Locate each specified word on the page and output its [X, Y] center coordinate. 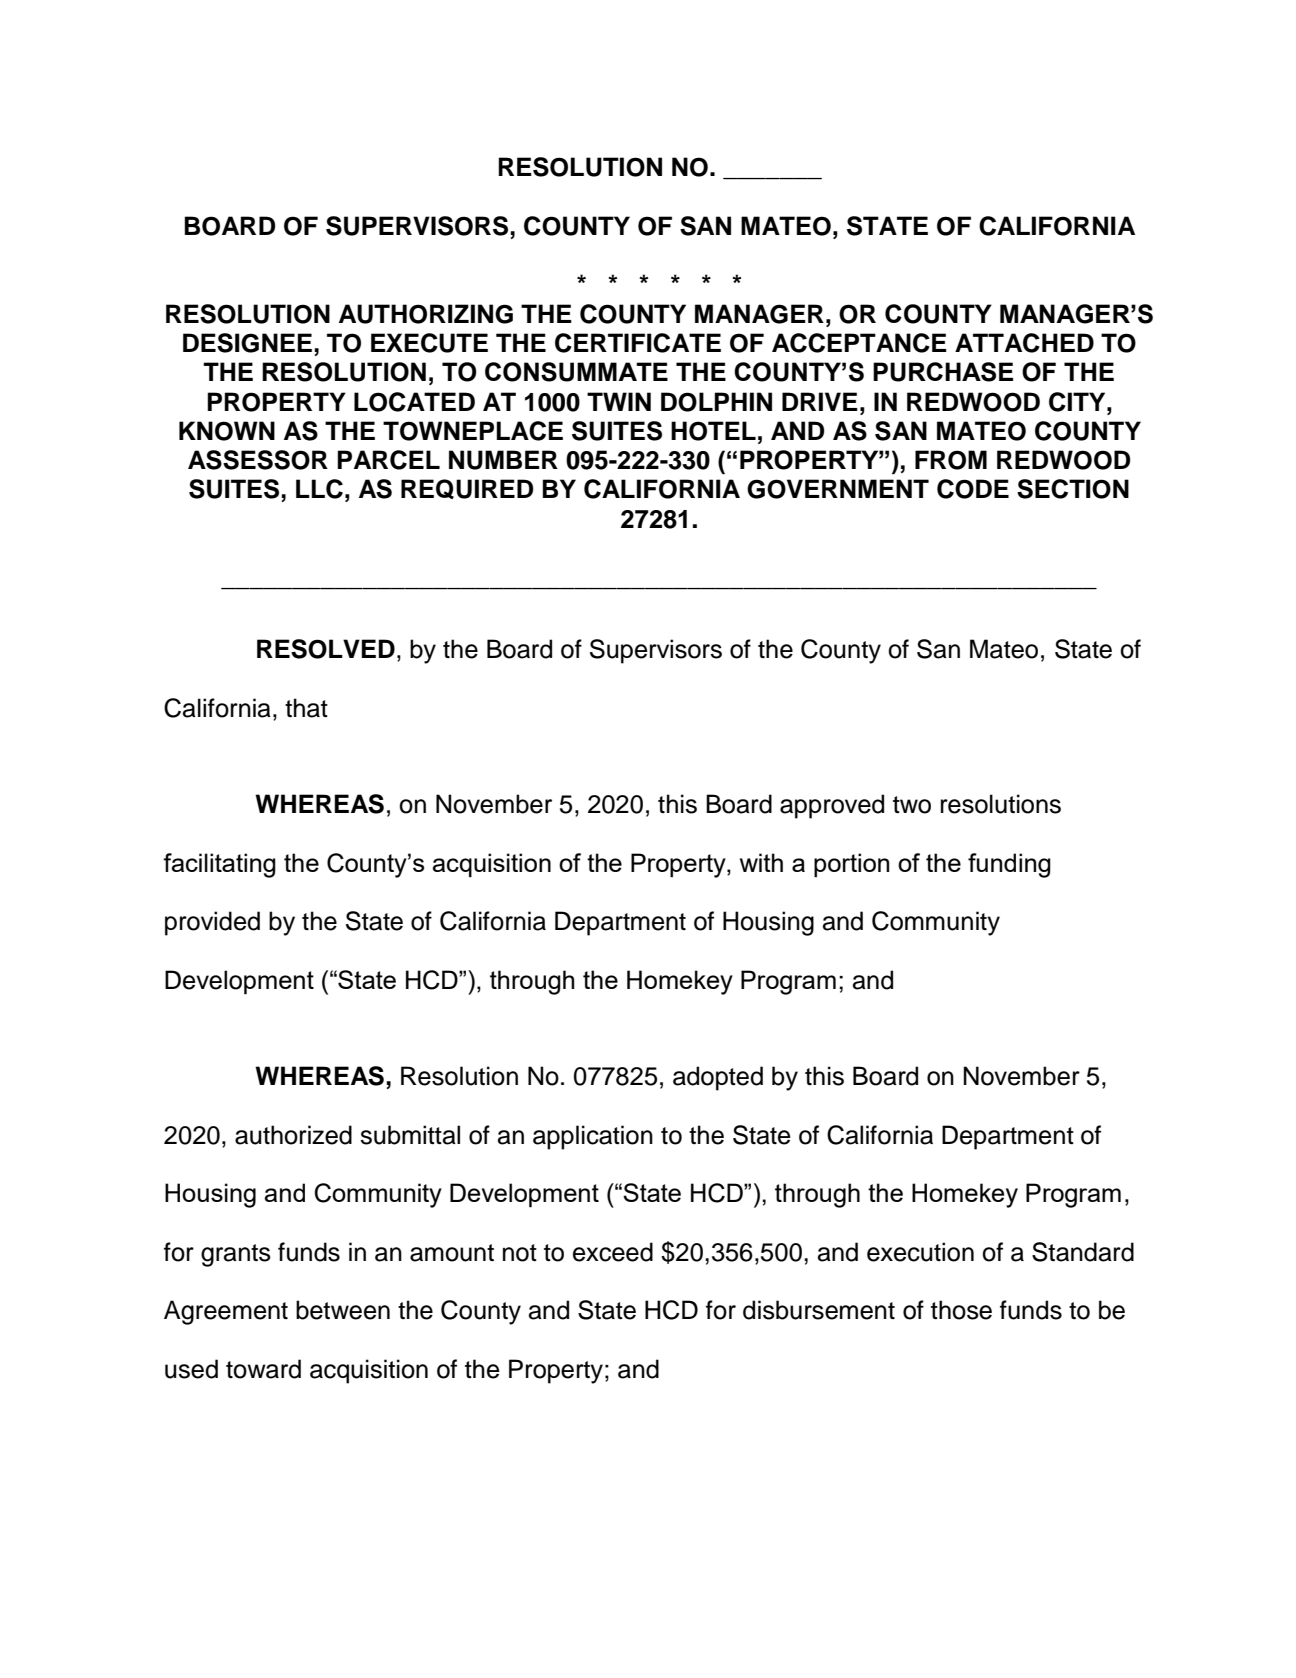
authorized [293, 1135]
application [593, 1137]
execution [920, 1252]
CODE [973, 489]
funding [1009, 865]
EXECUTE [429, 343]
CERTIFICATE [638, 343]
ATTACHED [1024, 343]
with [761, 862]
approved [832, 806]
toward [263, 1369]
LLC [319, 489]
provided [212, 923]
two [912, 805]
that [306, 708]
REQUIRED [467, 489]
